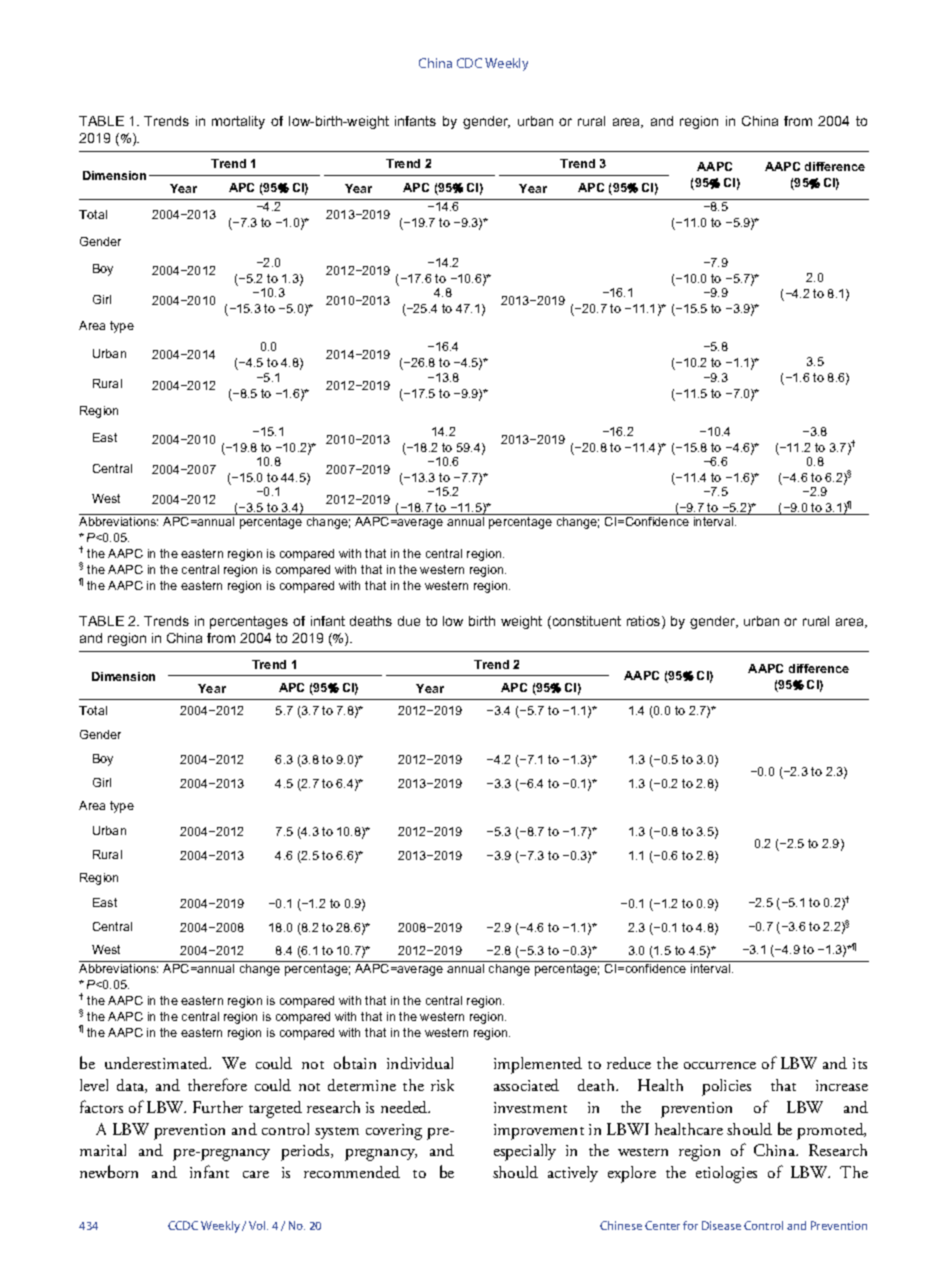  Describe the element at coordinates (109, 1171) in the page. I see `newborn` at that location.
